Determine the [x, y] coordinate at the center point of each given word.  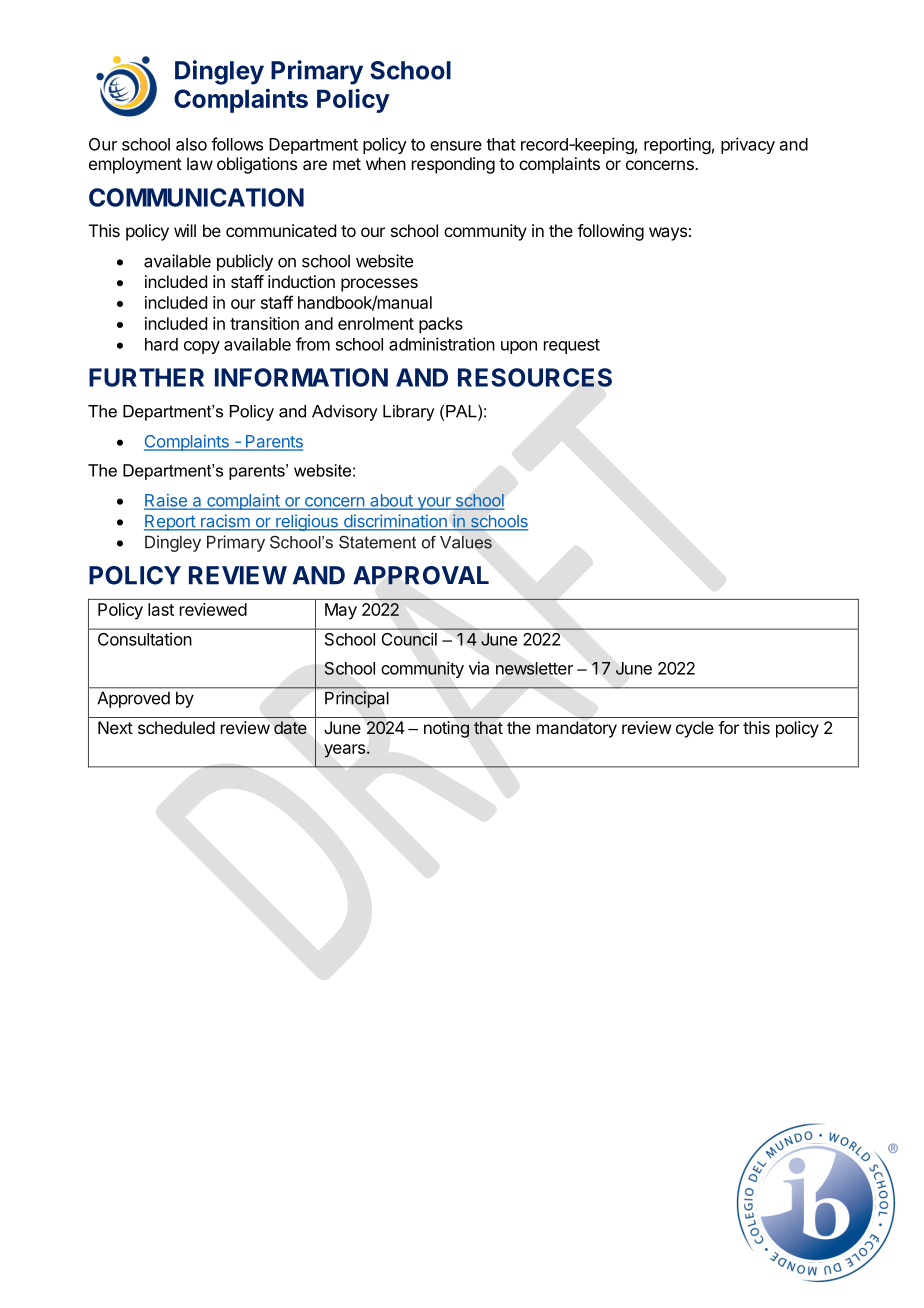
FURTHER [146, 377]
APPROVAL [421, 575]
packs [441, 325]
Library [409, 413]
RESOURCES [535, 377]
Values [466, 542]
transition [264, 323]
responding [453, 165]
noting [446, 729]
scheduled [176, 727]
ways [668, 234]
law [200, 163]
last [161, 609]
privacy [748, 145]
